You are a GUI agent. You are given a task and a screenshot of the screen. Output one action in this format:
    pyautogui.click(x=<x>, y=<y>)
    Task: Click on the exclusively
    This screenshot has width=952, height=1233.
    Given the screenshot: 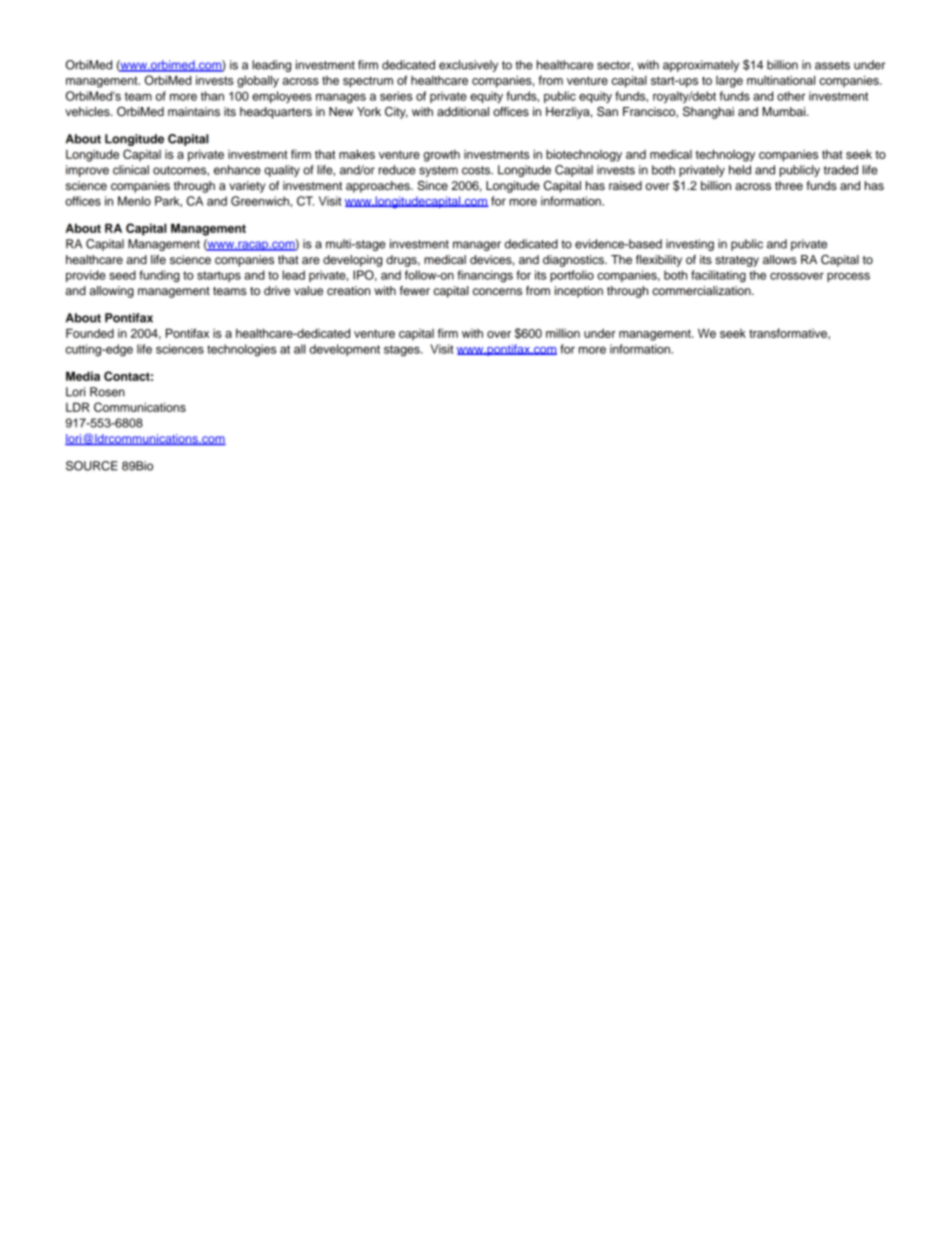 What is the action you would take?
    pyautogui.click(x=468, y=66)
